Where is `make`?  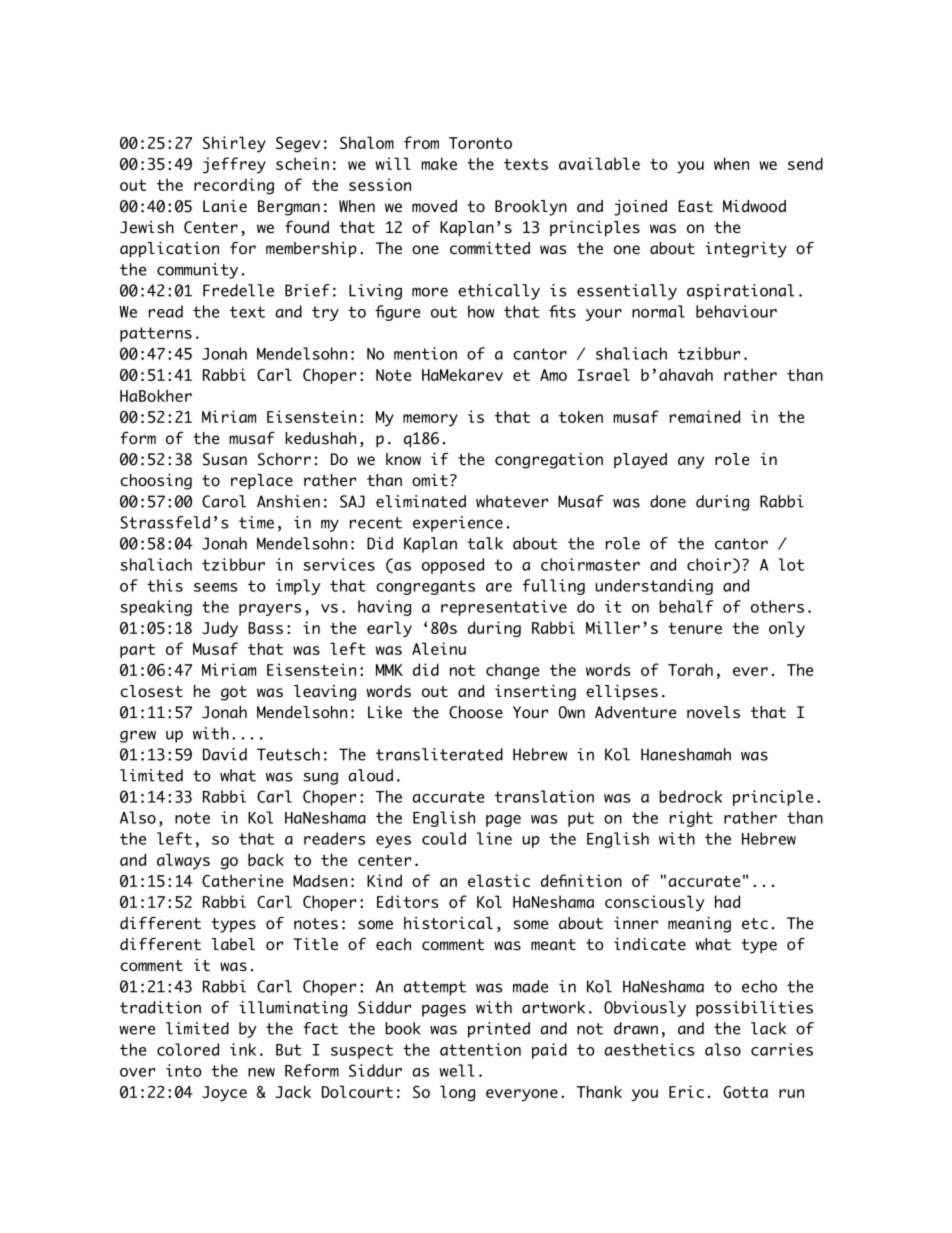 make is located at coordinates (439, 163).
